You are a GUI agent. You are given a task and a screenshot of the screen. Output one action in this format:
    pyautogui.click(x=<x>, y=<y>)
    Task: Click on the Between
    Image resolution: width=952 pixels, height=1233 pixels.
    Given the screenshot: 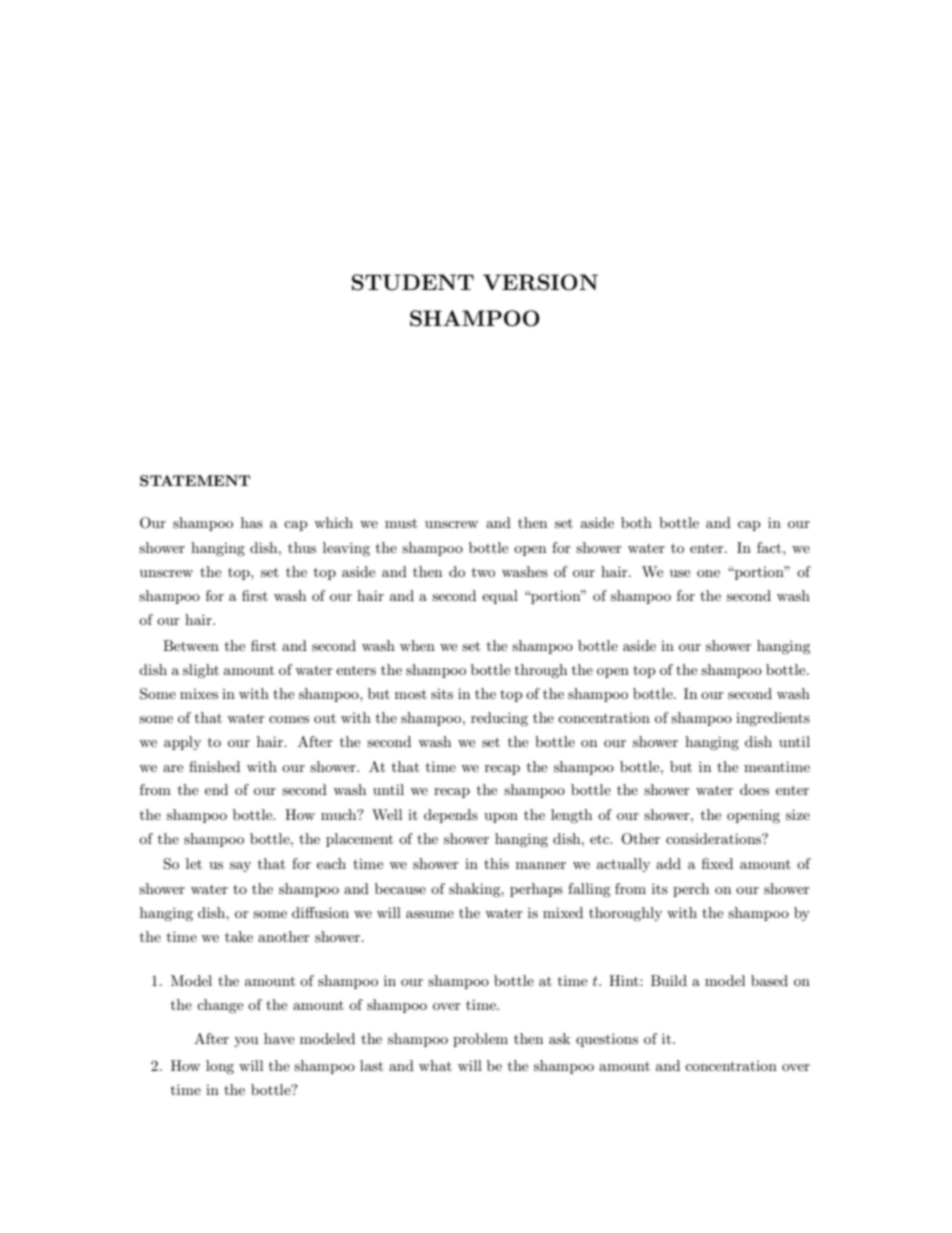 What is the action you would take?
    pyautogui.click(x=191, y=645)
